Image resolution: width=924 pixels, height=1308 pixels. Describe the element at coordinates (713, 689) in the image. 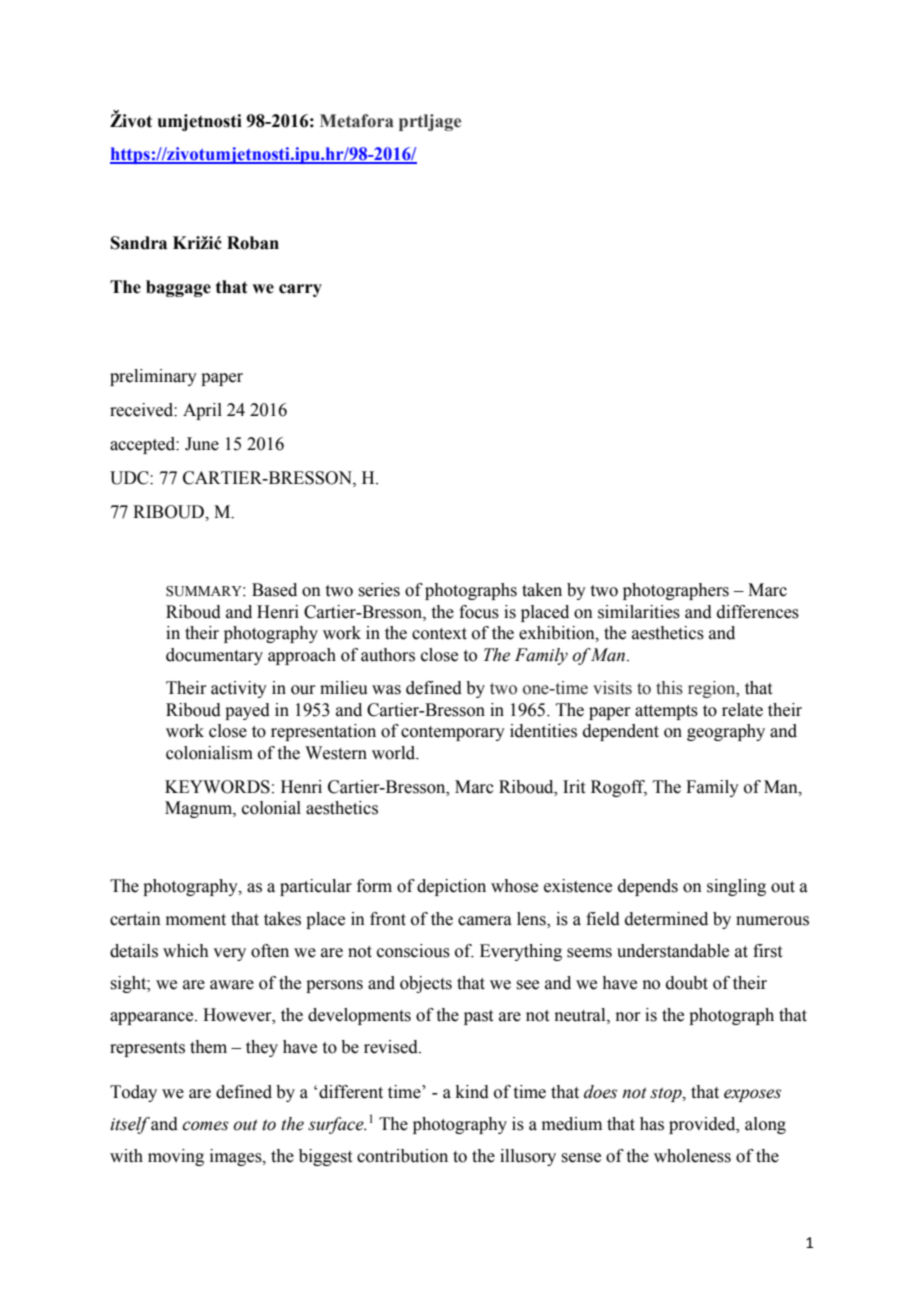

I see `region` at that location.
